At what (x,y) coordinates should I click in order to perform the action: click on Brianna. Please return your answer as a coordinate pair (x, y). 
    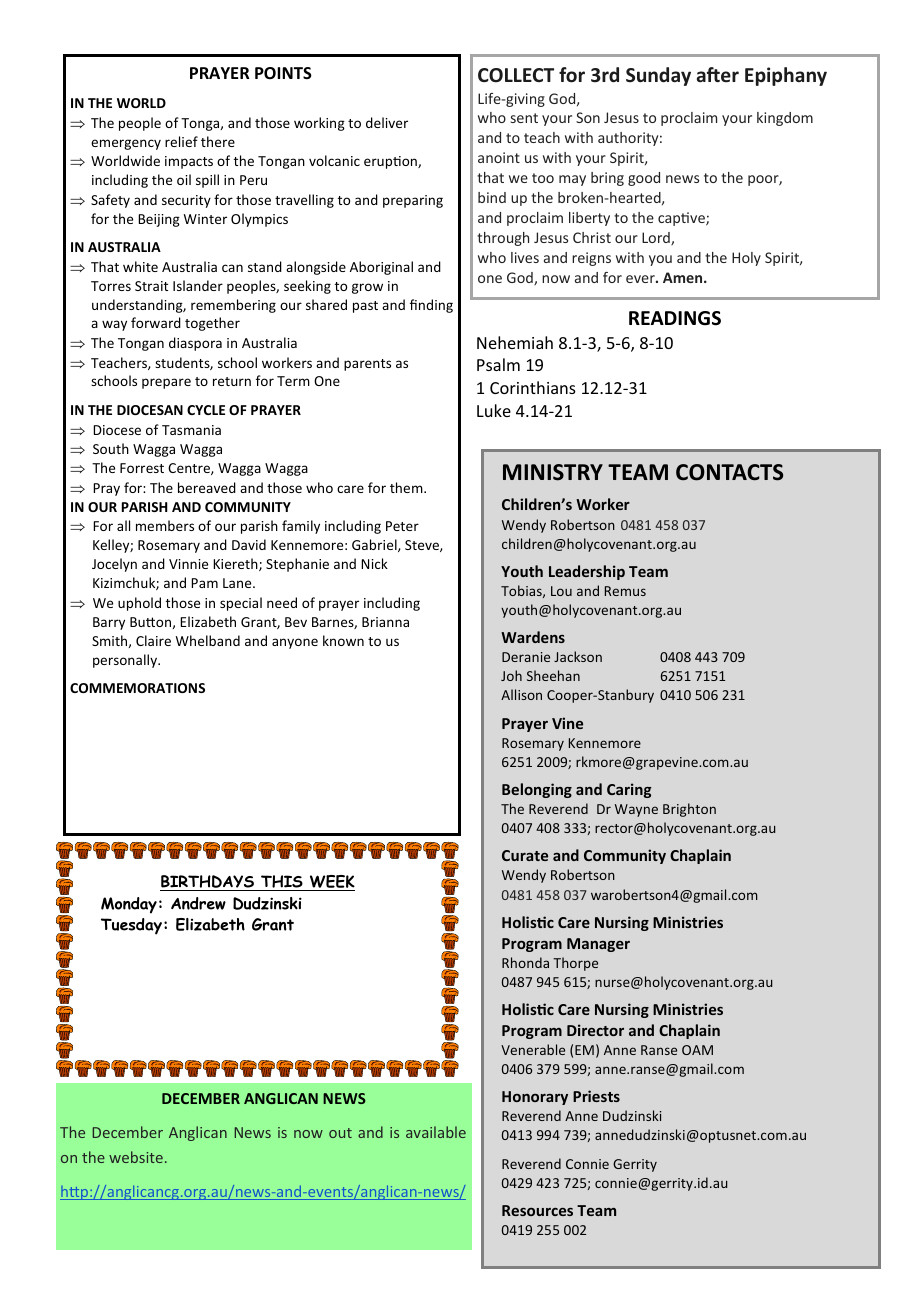
    Looking at the image, I should click on (385, 622).
